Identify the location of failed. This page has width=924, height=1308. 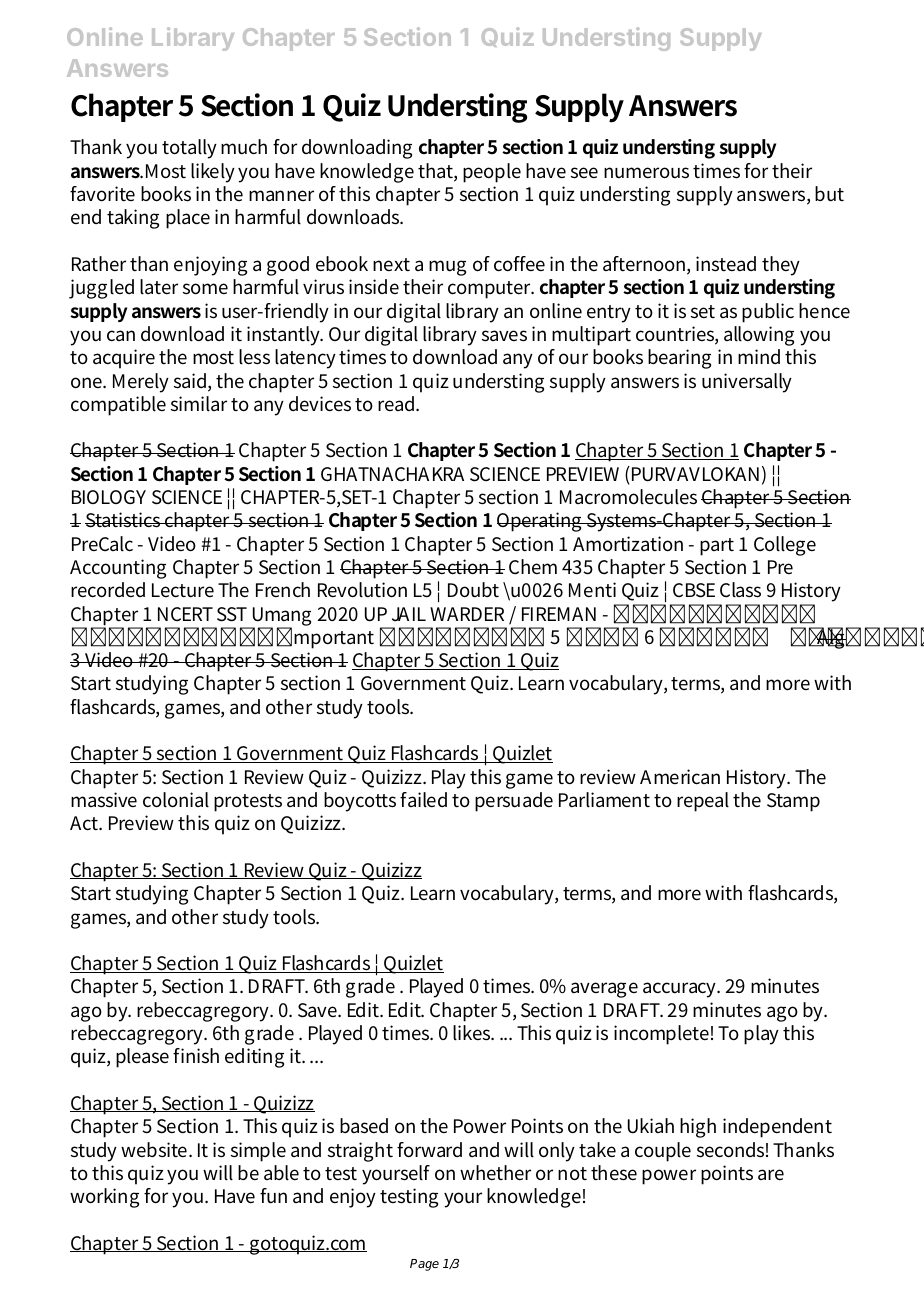
(423, 800).
